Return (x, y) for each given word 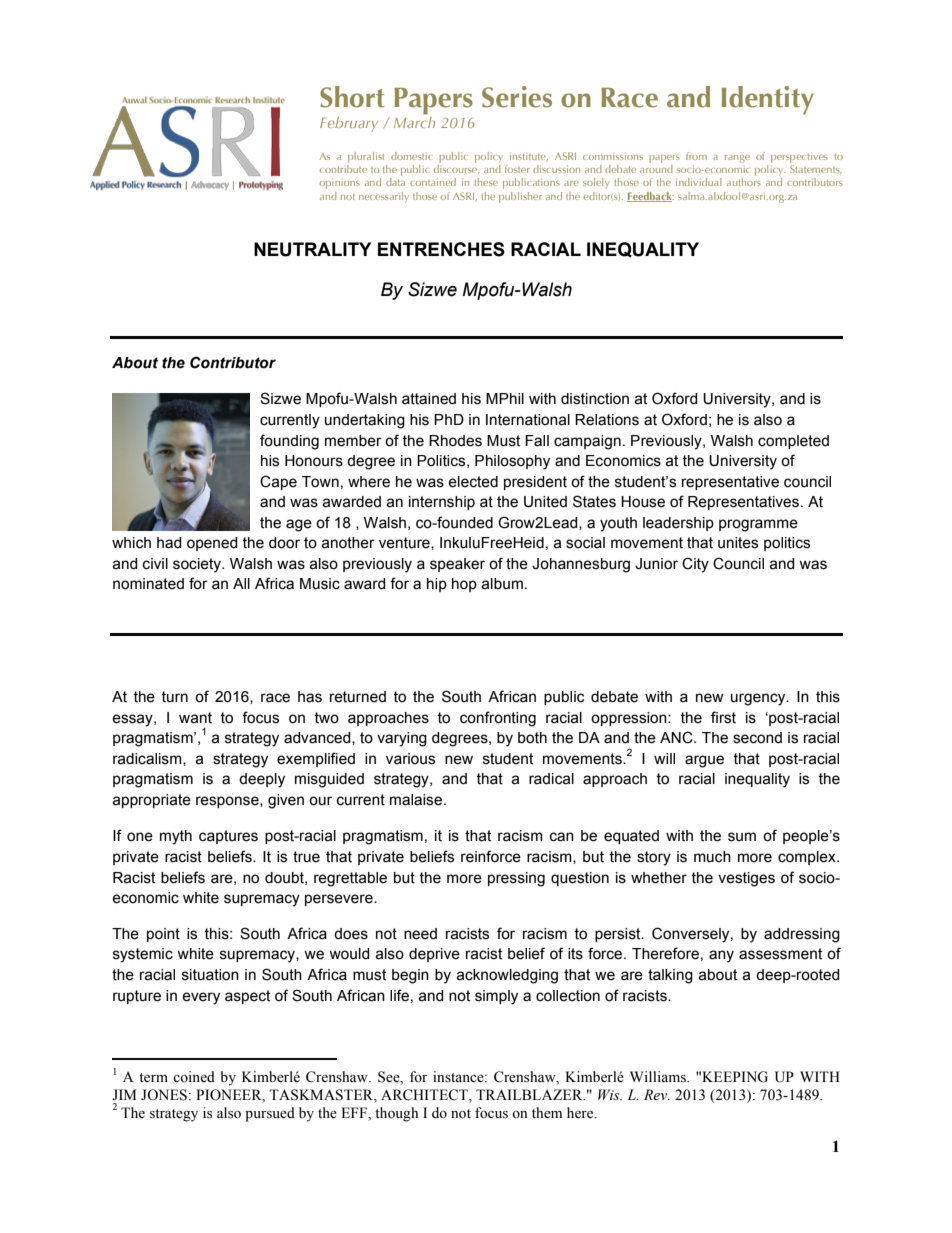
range (737, 159)
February (349, 124)
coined (194, 1077)
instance (459, 1077)
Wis (610, 1094)
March (414, 121)
